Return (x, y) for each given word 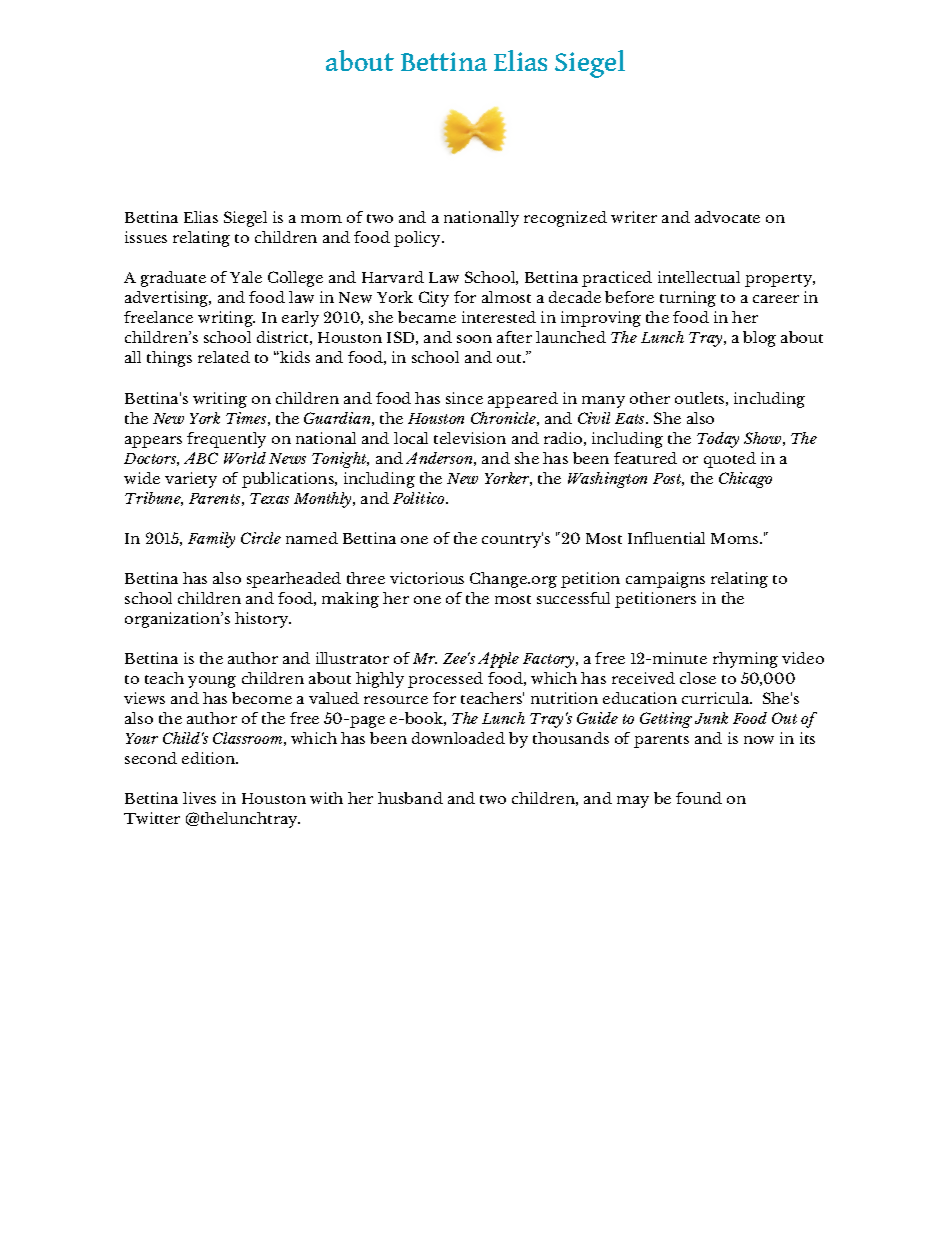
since (464, 398)
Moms (736, 538)
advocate (727, 217)
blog (759, 339)
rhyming (745, 660)
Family (211, 540)
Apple (498, 660)
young (212, 682)
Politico (420, 498)
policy (419, 239)
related (224, 357)
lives (199, 798)
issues (146, 237)
